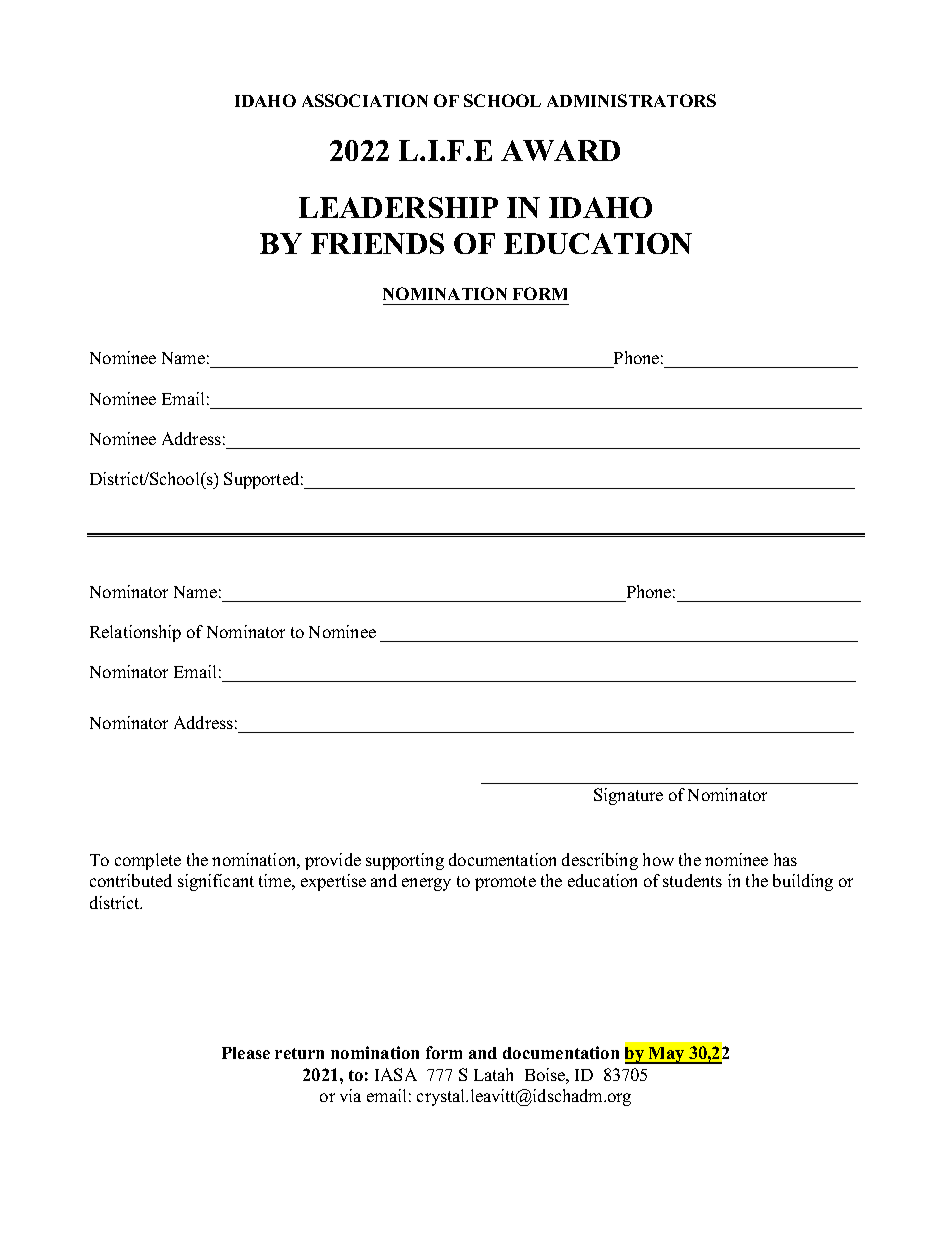 This page has width=952, height=1233. Describe the element at coordinates (785, 859) in the page. I see `has` at that location.
